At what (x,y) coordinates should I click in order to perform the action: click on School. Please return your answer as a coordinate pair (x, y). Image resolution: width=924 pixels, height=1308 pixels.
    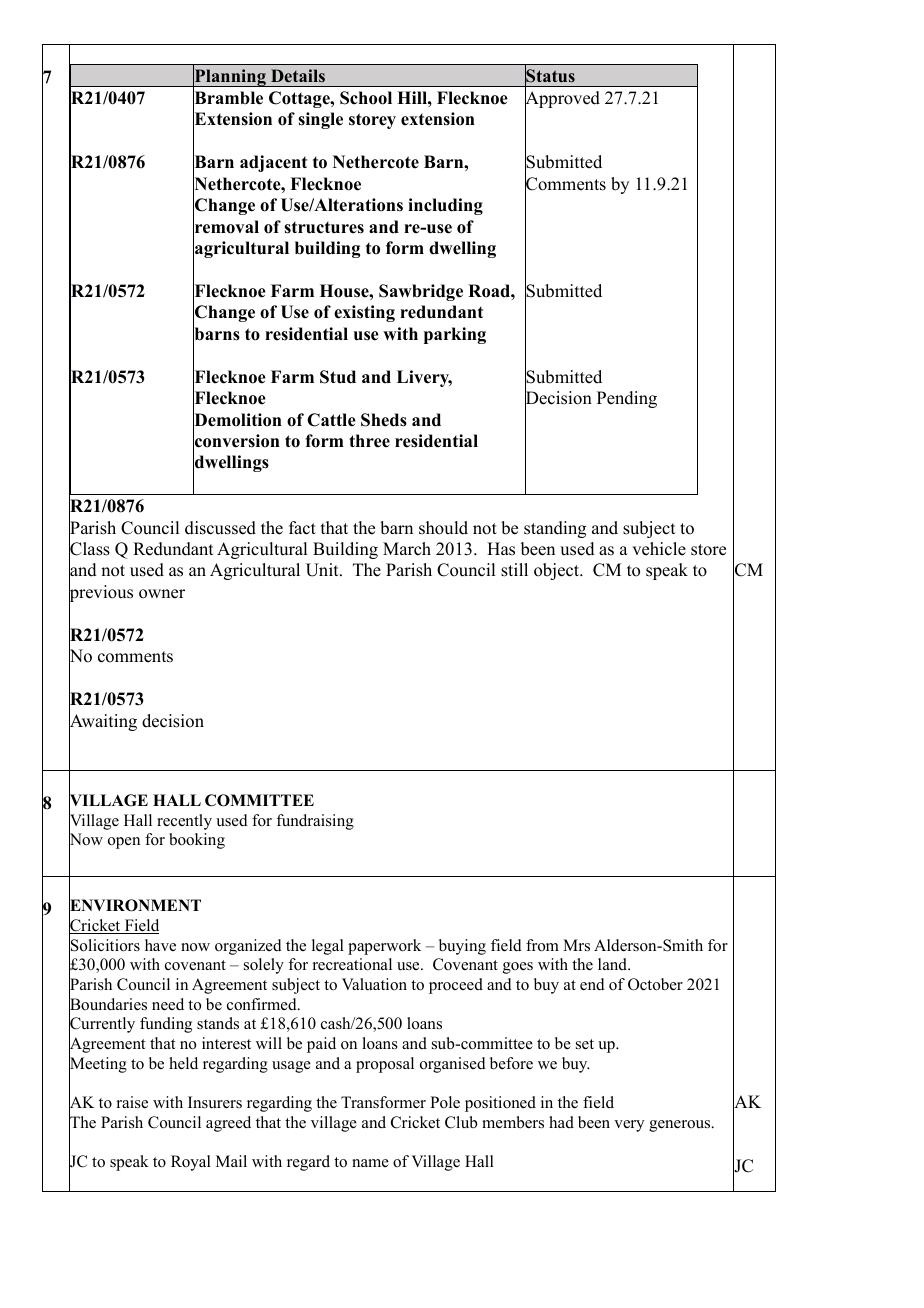
    Looking at the image, I should click on (366, 98).
